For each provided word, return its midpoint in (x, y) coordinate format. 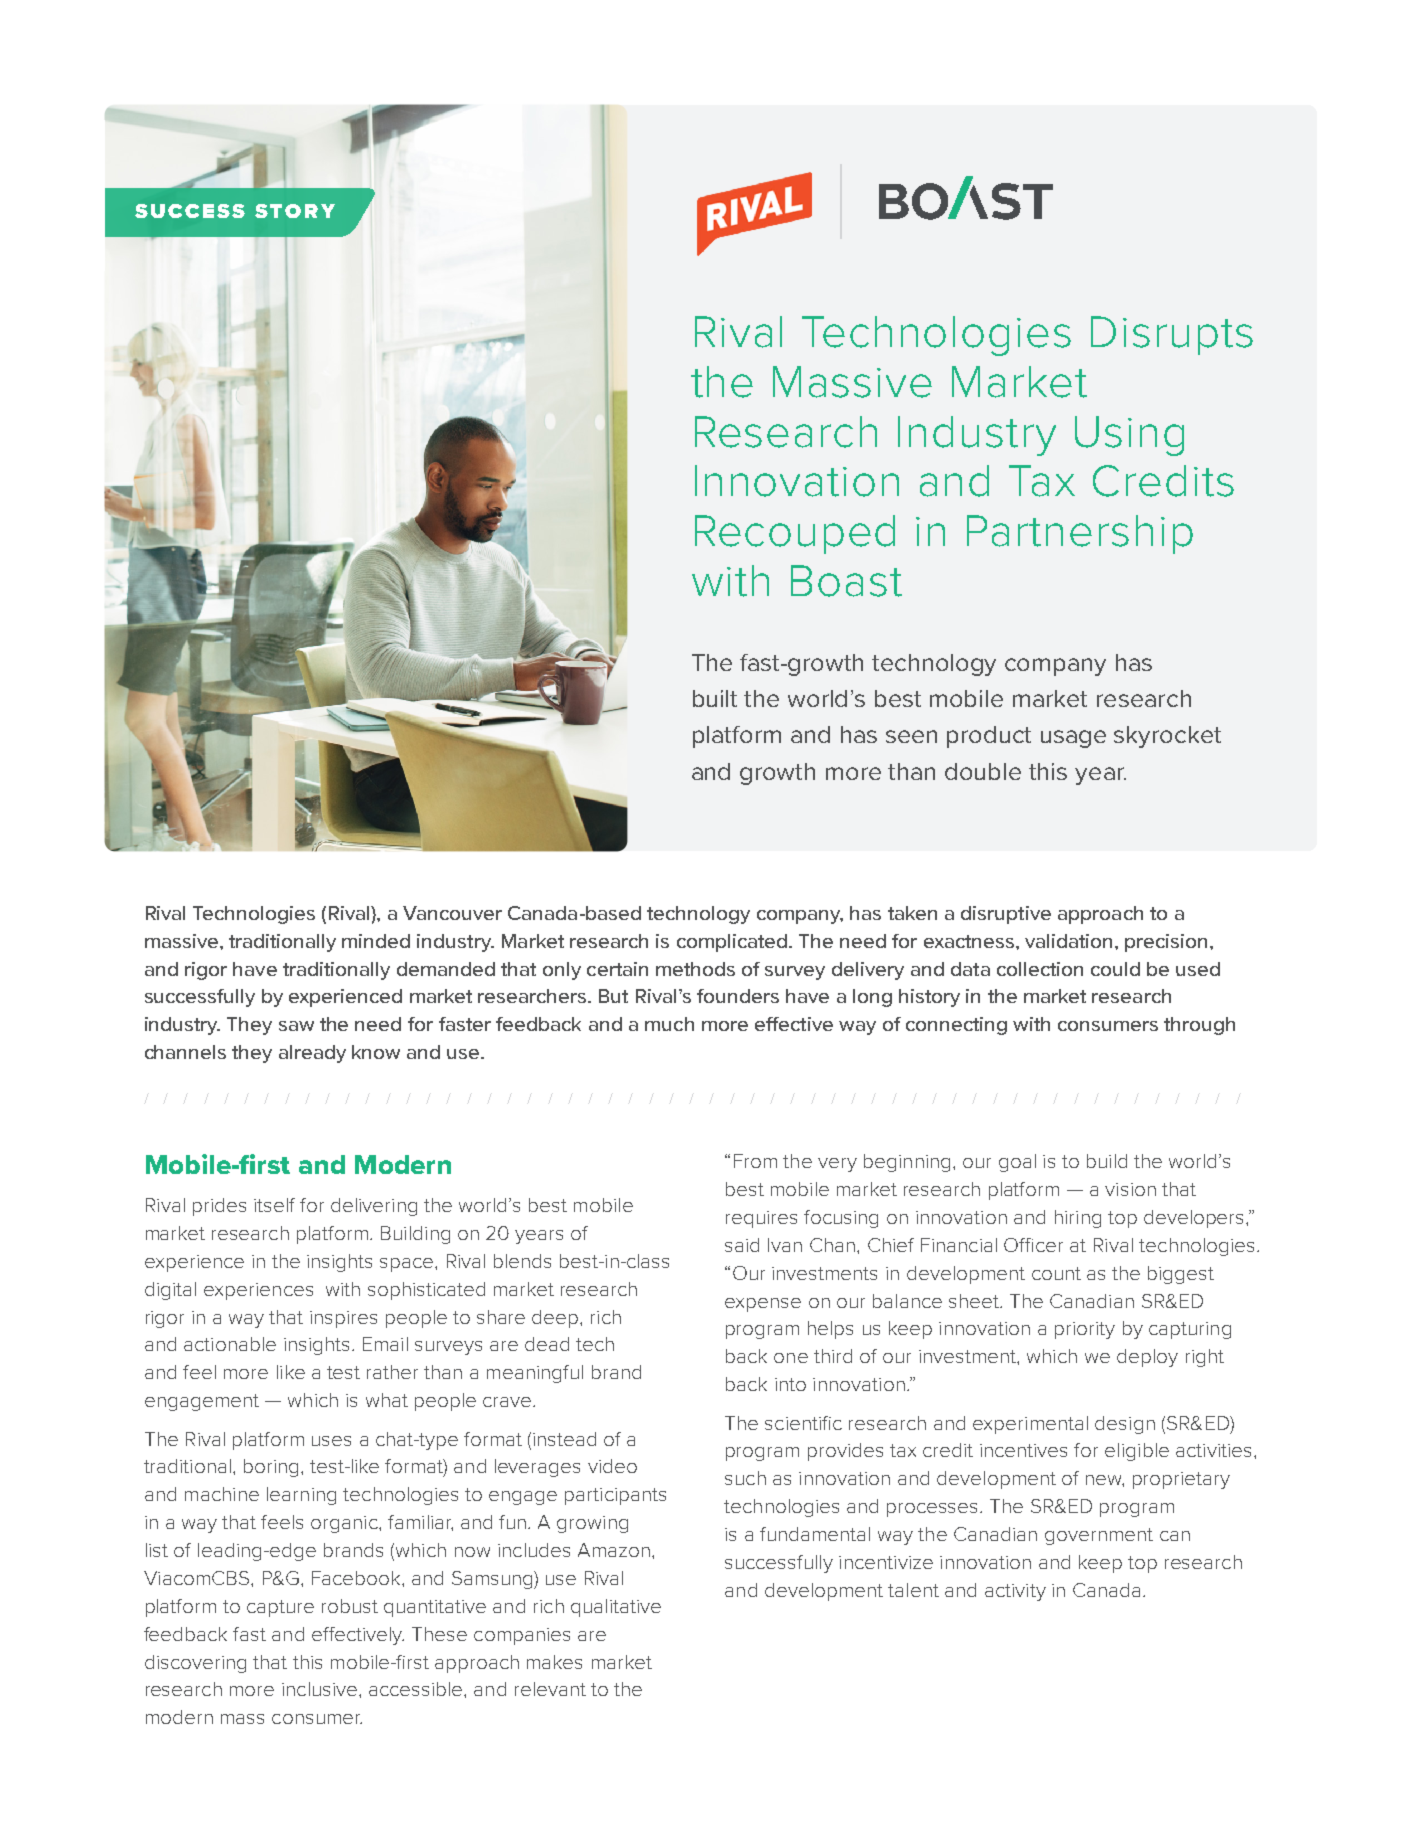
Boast (846, 581)
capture (280, 1608)
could (1115, 969)
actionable (230, 1344)
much (669, 1024)
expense (763, 1305)
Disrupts (1172, 335)
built (715, 698)
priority (1085, 1330)
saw (296, 1026)
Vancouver (452, 913)
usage (1073, 739)
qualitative (616, 1608)
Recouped (795, 534)
